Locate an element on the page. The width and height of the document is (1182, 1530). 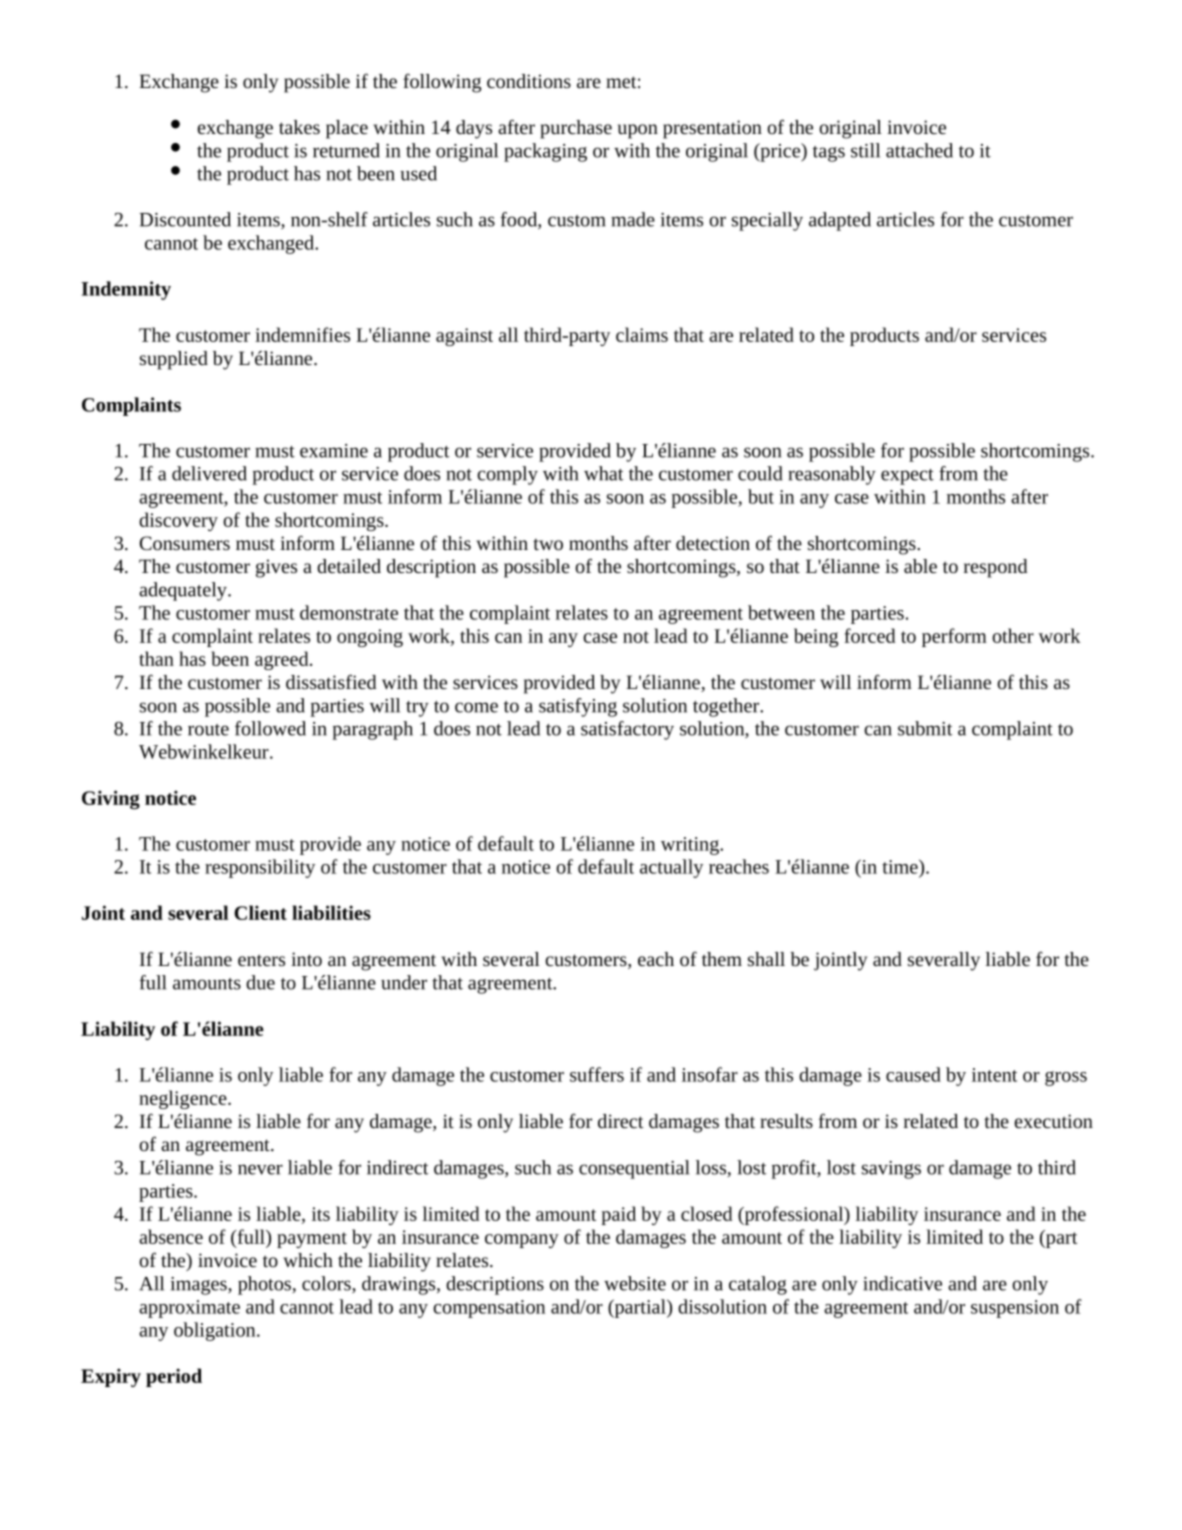
attached is located at coordinates (919, 150).
